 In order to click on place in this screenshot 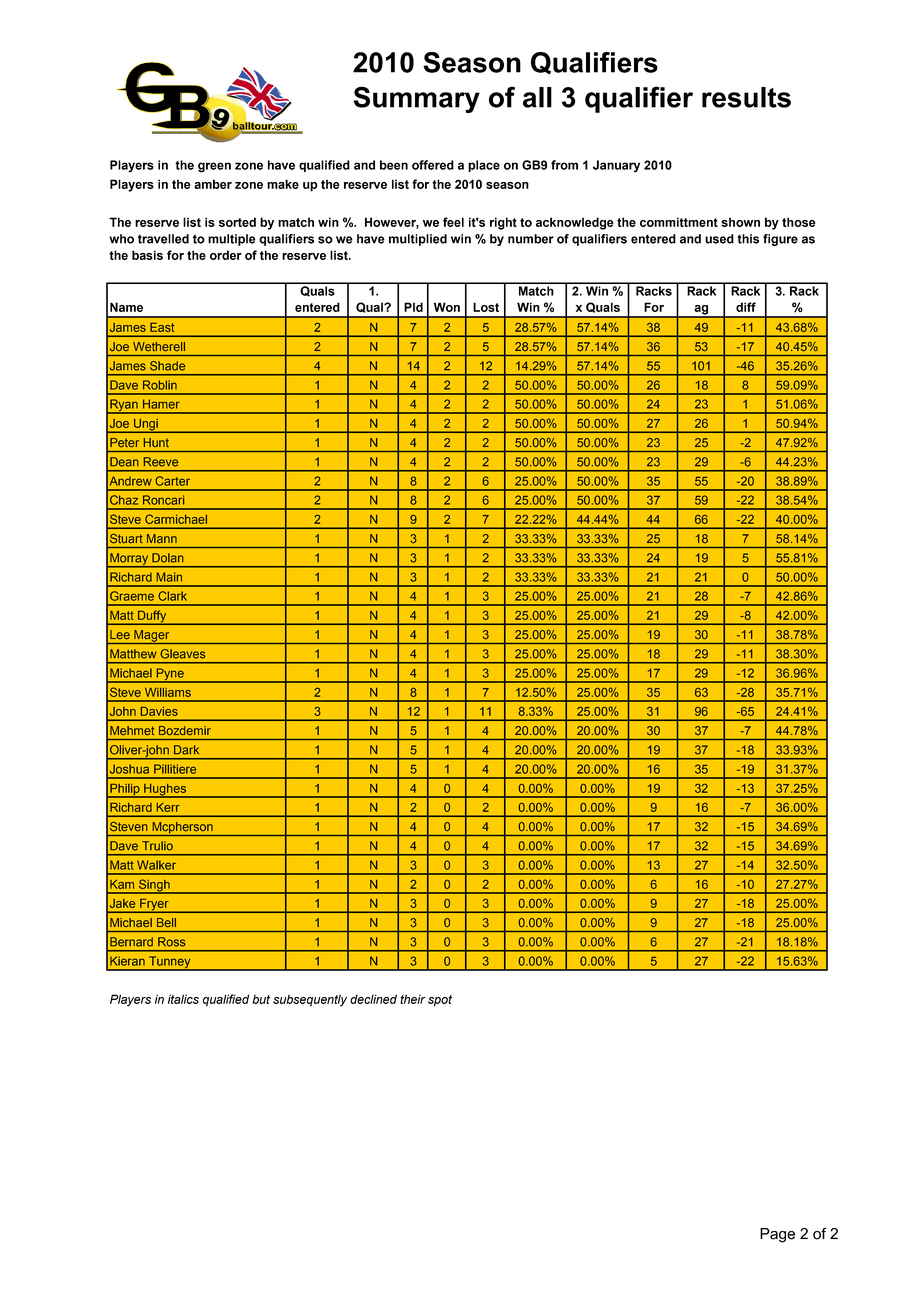, I will do `click(484, 166)`.
